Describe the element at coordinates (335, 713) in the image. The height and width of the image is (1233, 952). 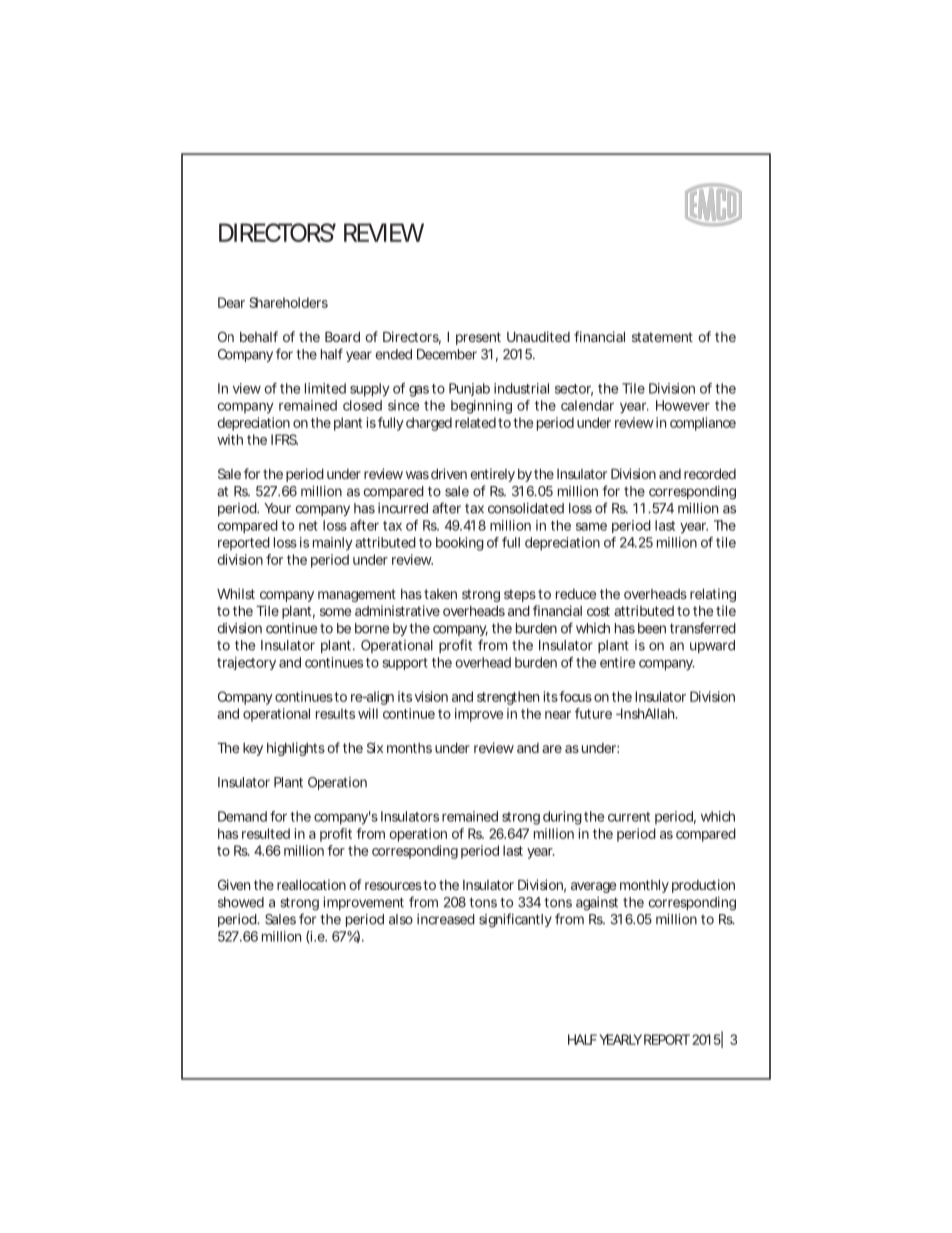
I see `results` at that location.
